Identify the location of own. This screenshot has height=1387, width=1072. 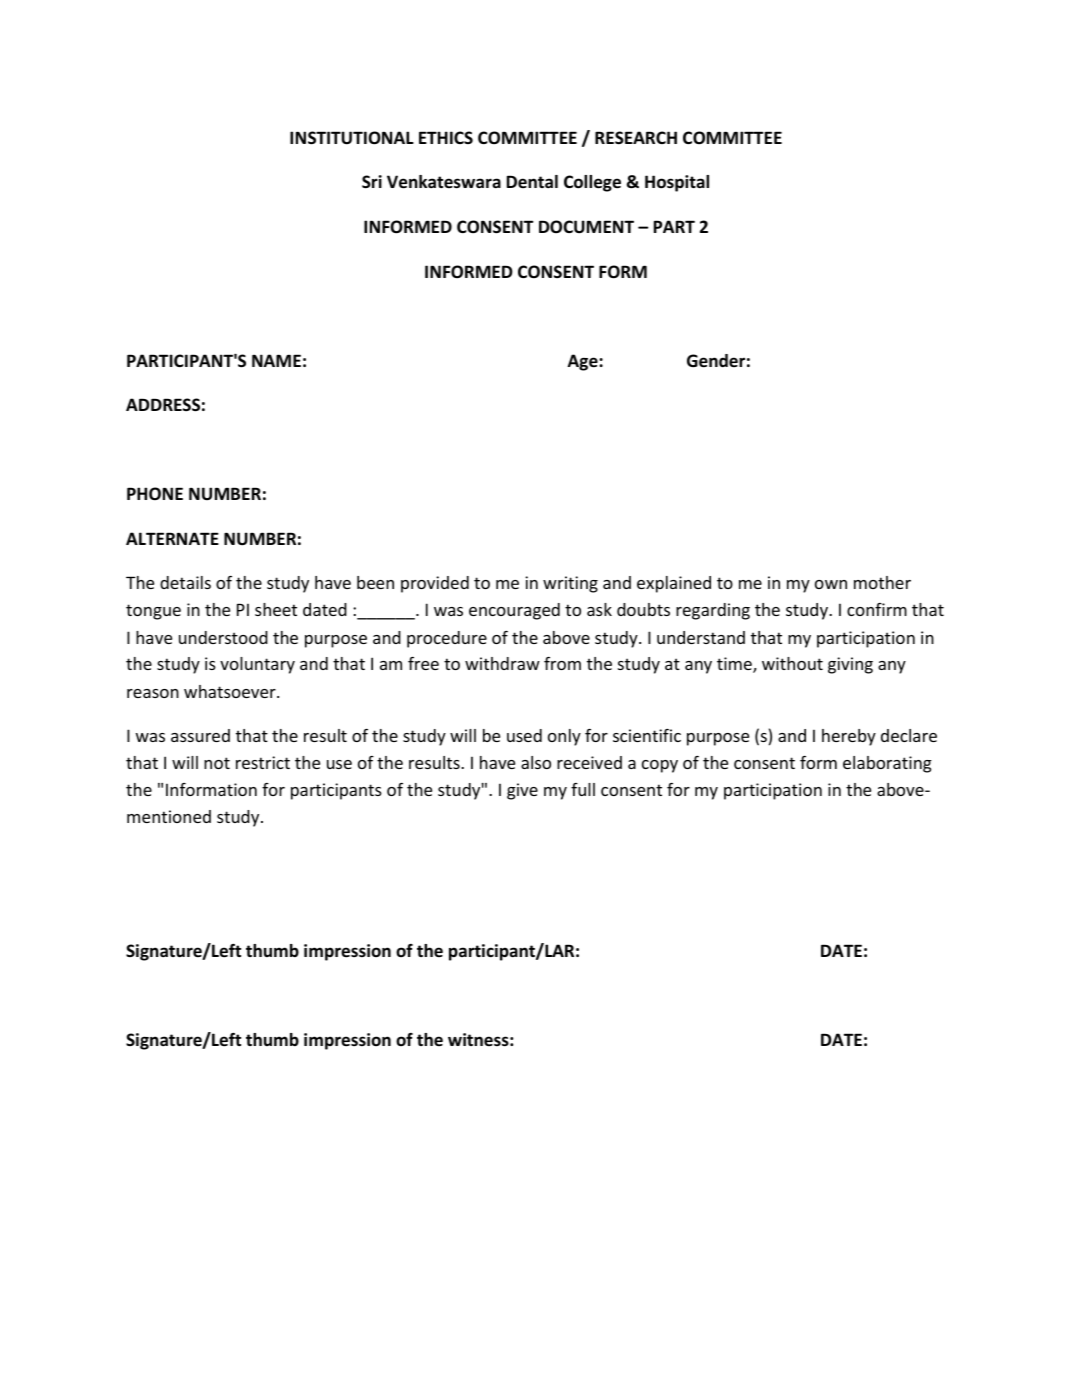
(831, 584).
